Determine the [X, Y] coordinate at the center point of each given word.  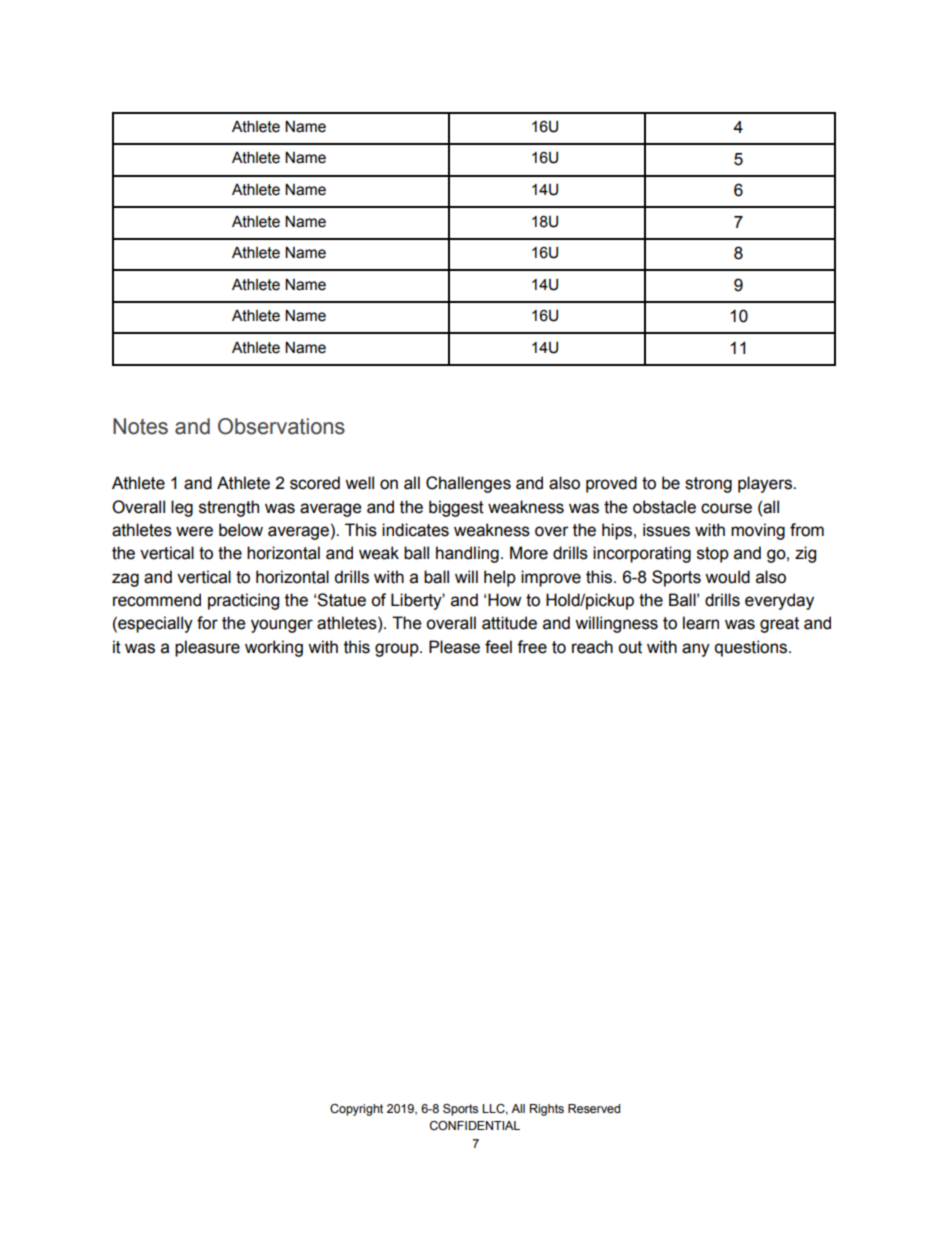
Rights [547, 1110]
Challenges [468, 484]
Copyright [356, 1110]
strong [708, 485]
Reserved [594, 1108]
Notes [140, 426]
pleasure [207, 648]
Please [454, 647]
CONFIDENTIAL [475, 1125]
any [696, 650]
